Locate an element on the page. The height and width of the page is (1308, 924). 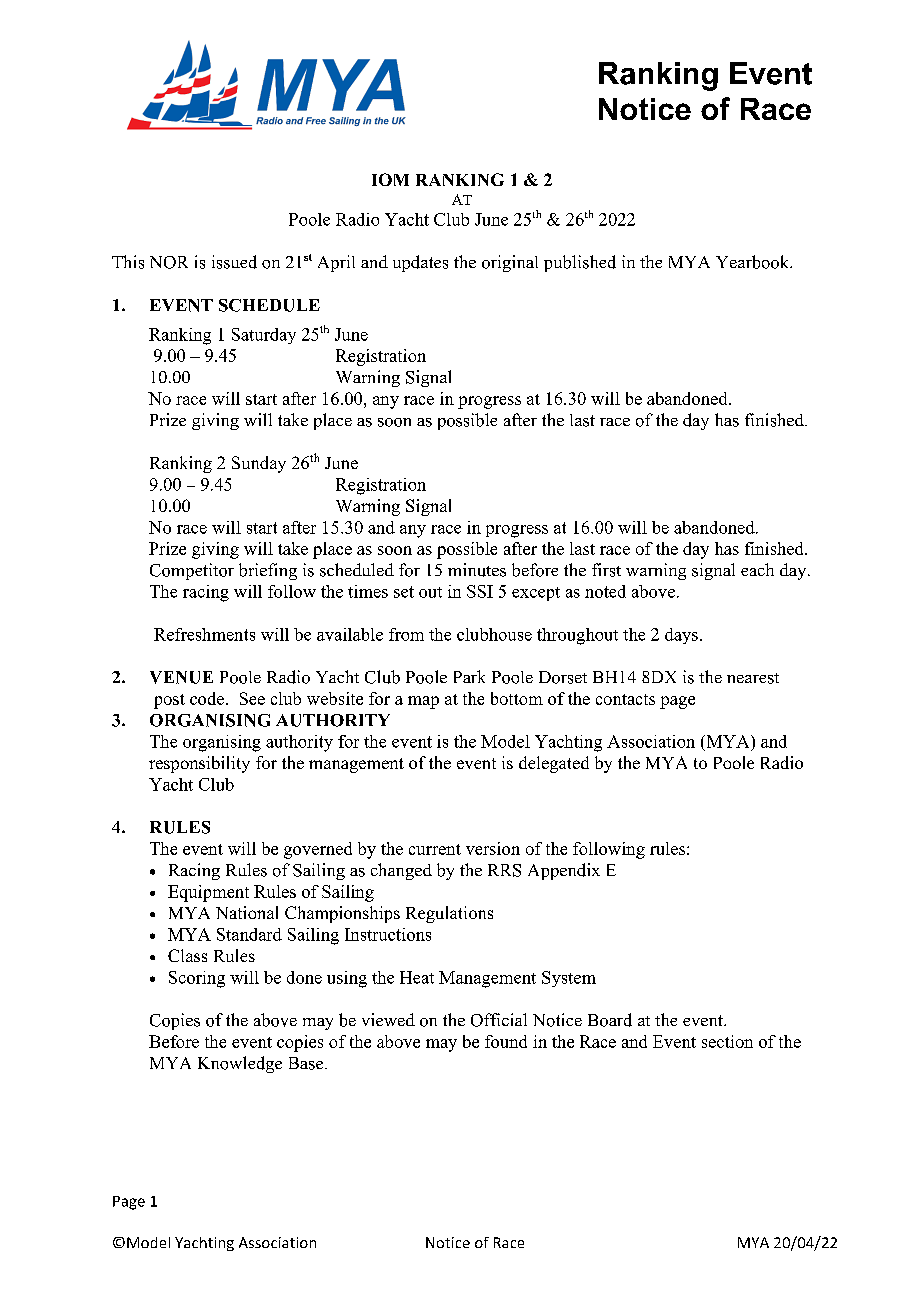
IOM is located at coordinates (390, 179).
